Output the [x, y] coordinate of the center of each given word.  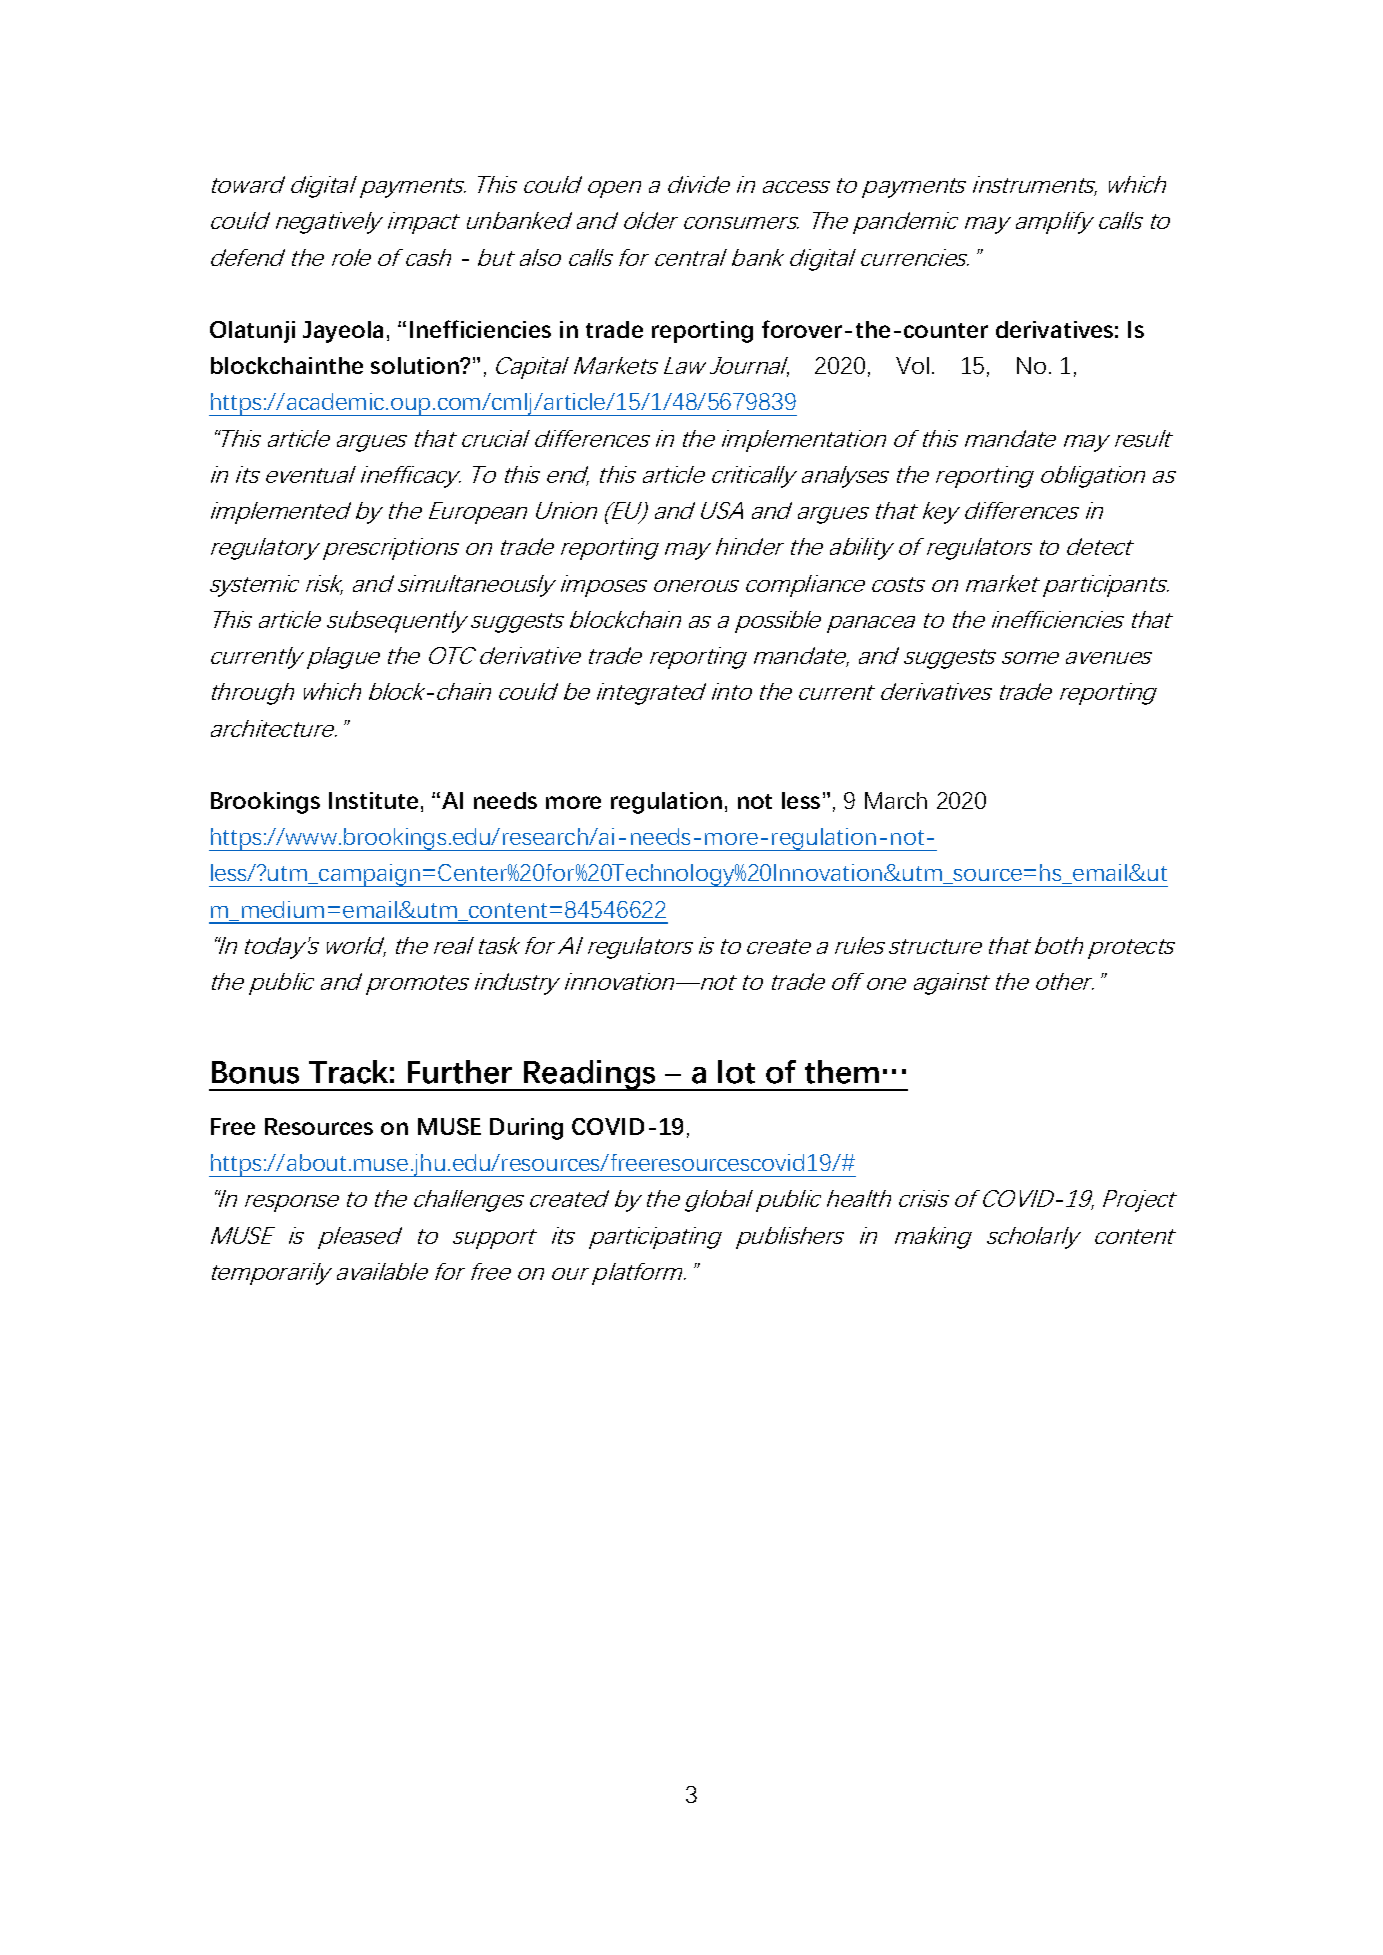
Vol [912, 365]
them [842, 1072]
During [526, 1129]
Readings [590, 1075]
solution [416, 365]
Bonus [255, 1072]
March [896, 800]
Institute [373, 800]
